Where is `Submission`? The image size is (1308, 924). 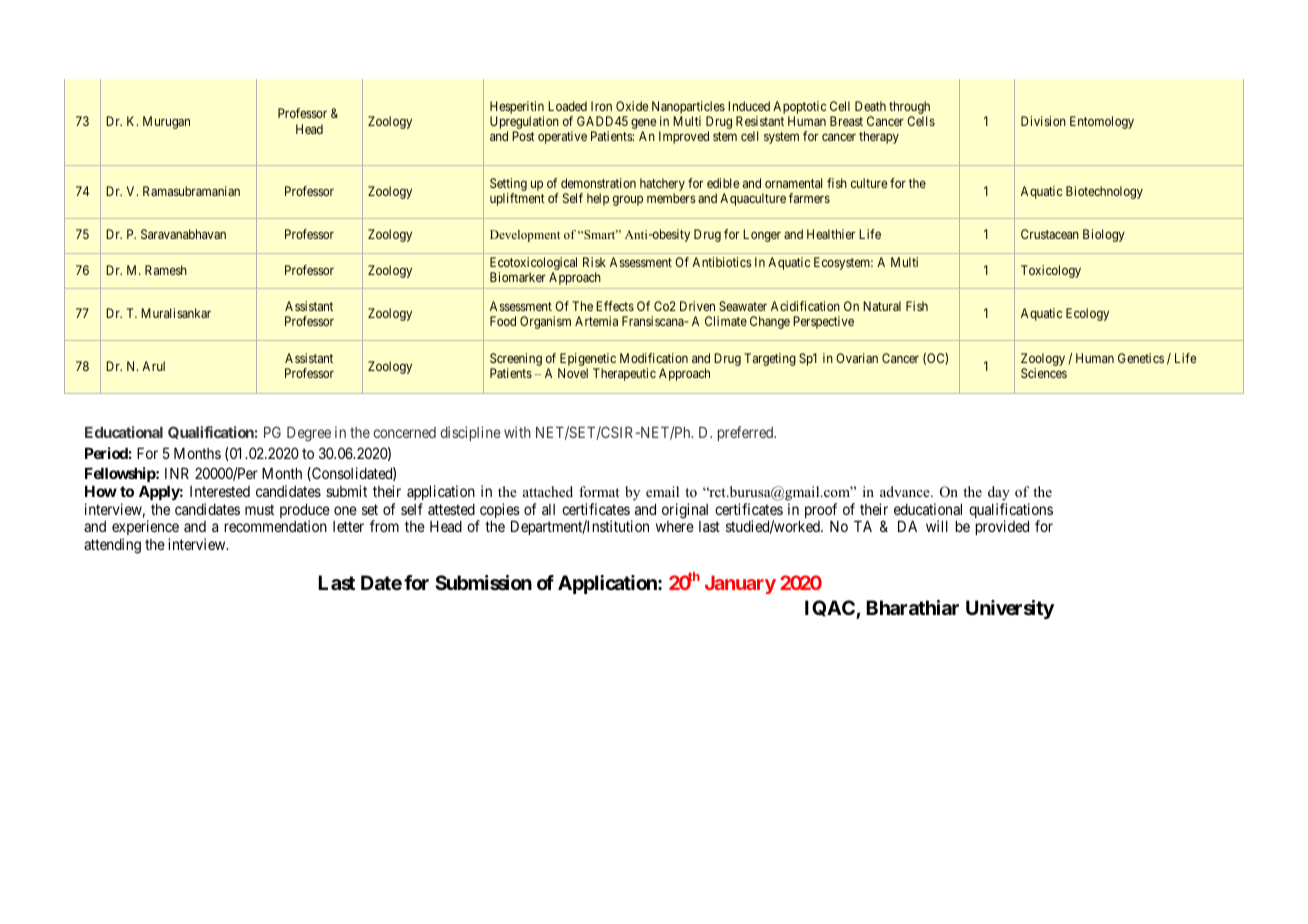 Submission is located at coordinates (483, 582).
